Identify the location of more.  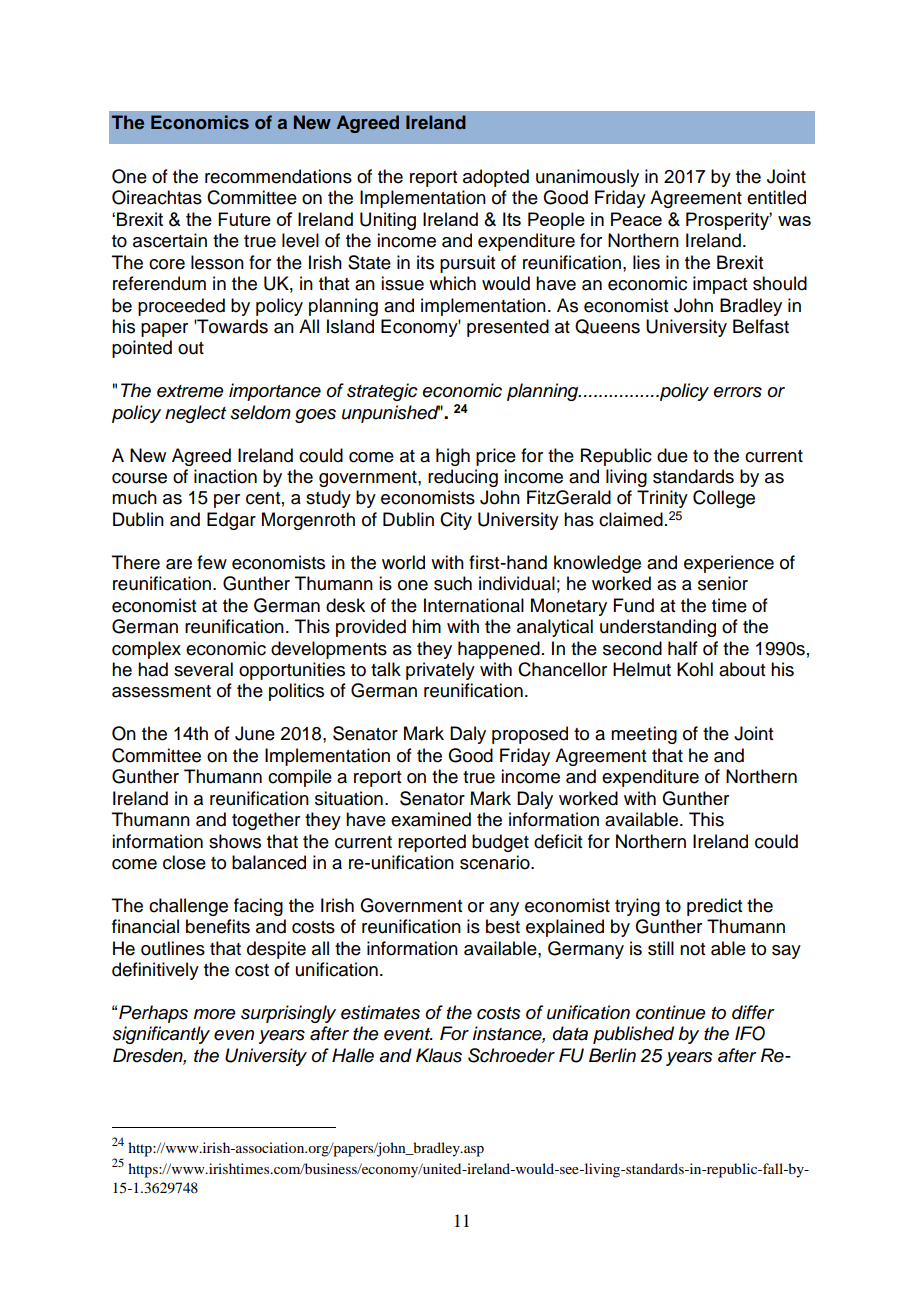
(215, 1014).
